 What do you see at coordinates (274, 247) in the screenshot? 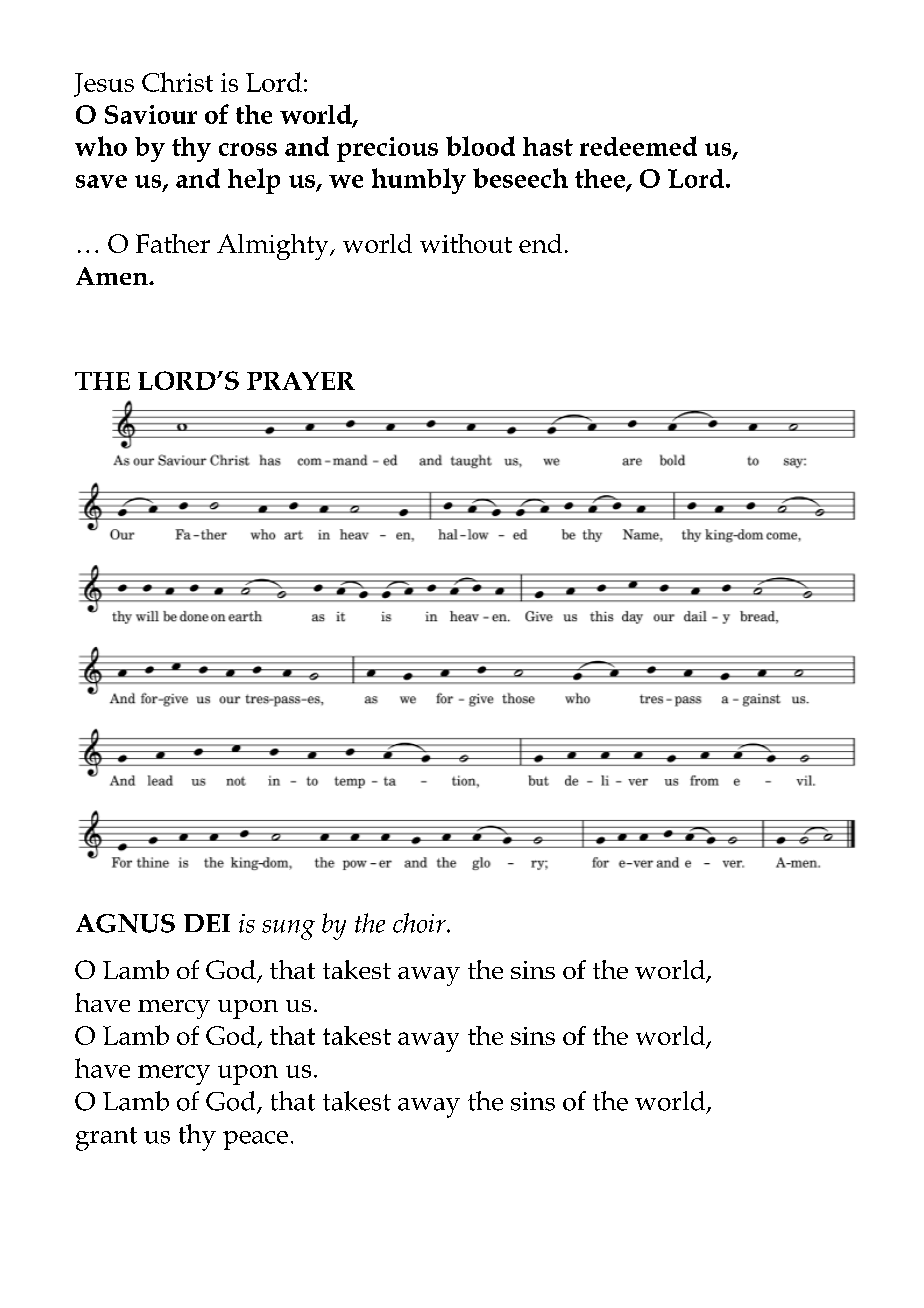
I see `Almighty` at bounding box center [274, 247].
